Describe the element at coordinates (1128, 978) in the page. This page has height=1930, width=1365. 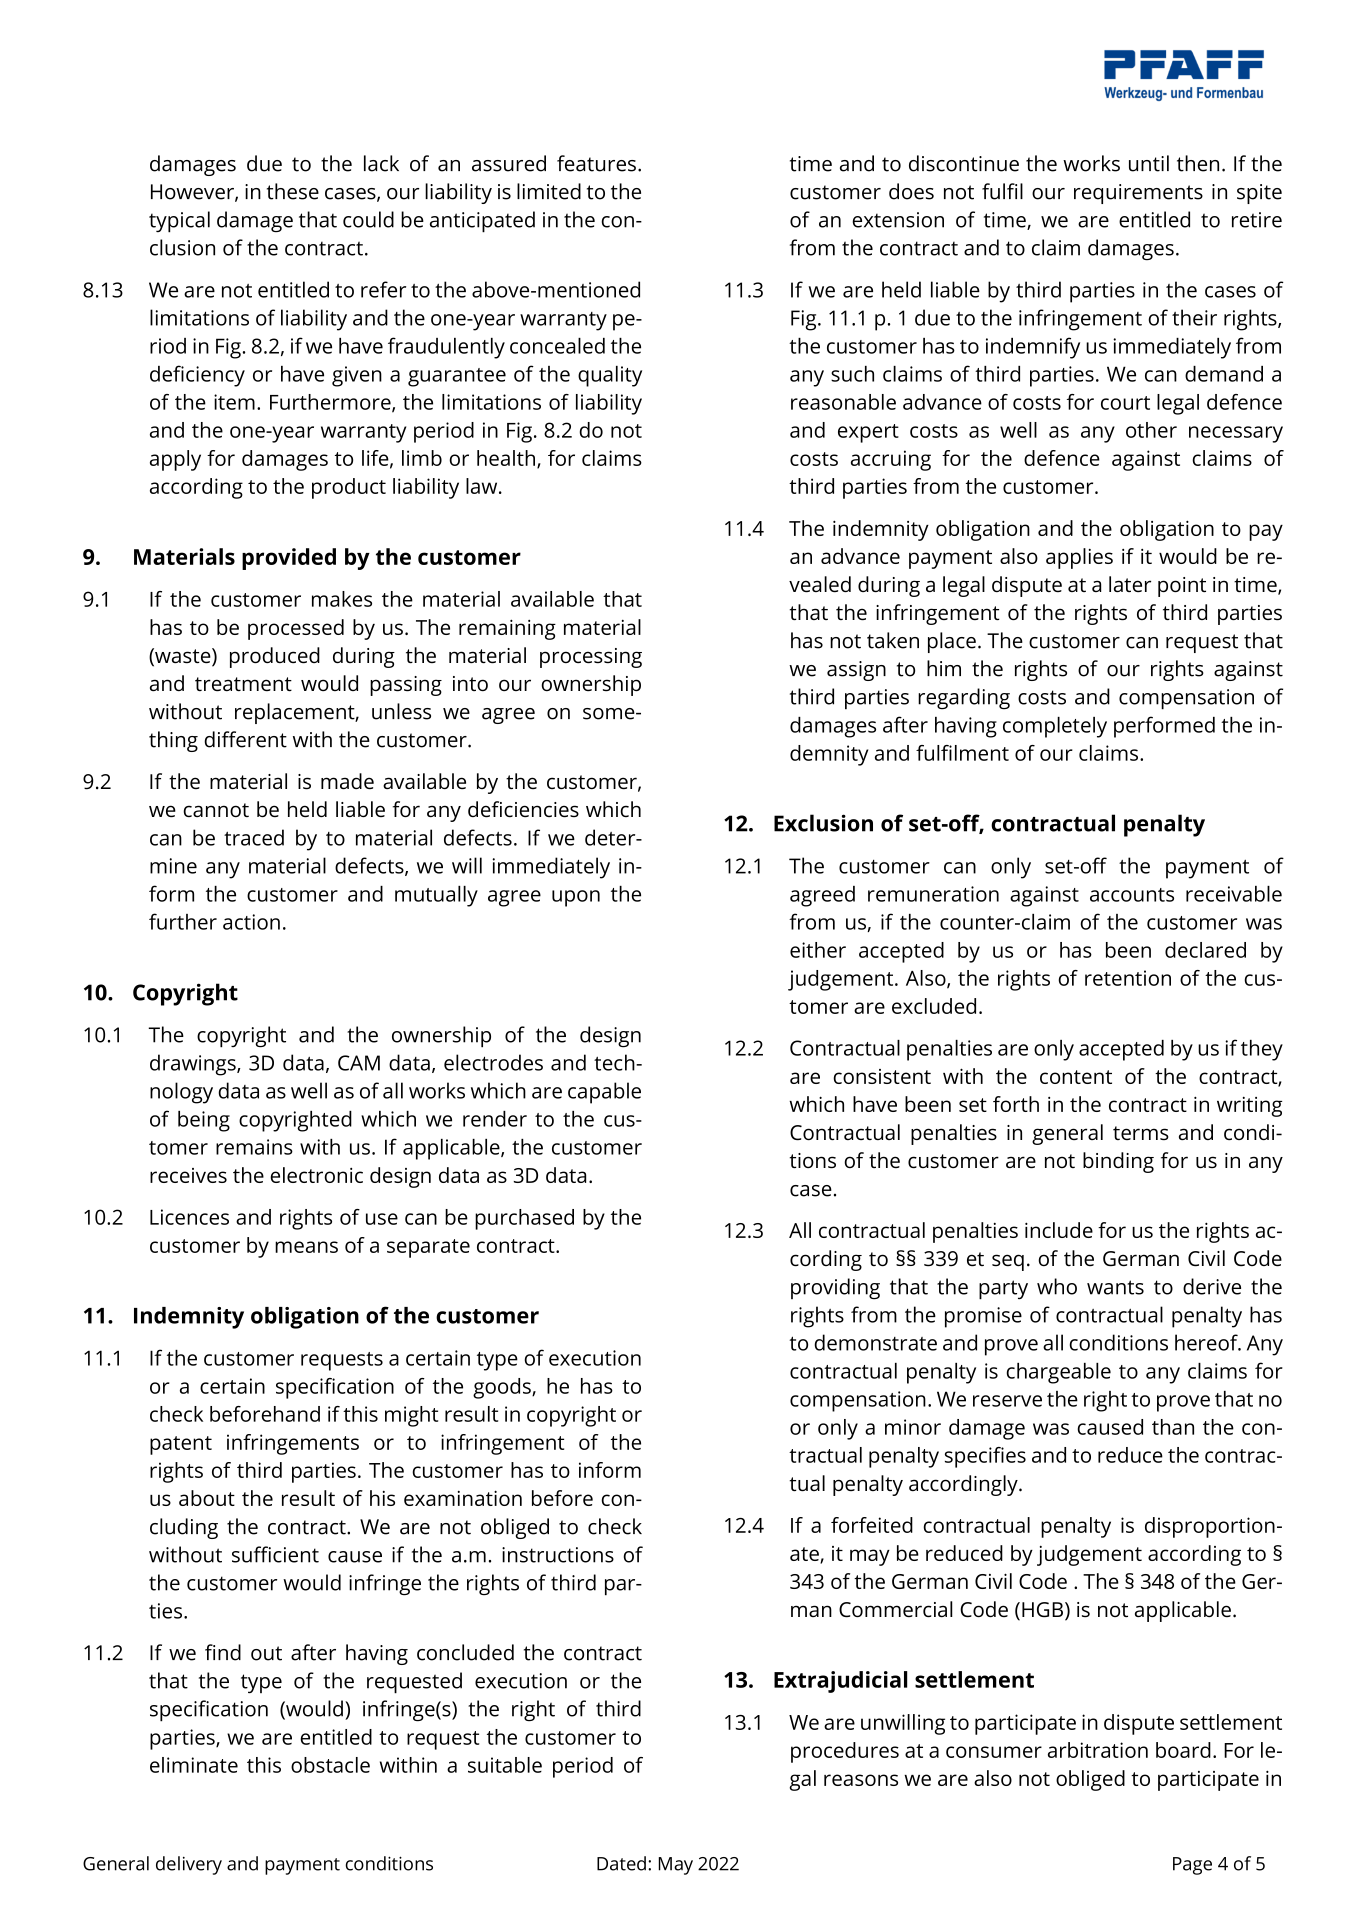
I see `retention` at that location.
